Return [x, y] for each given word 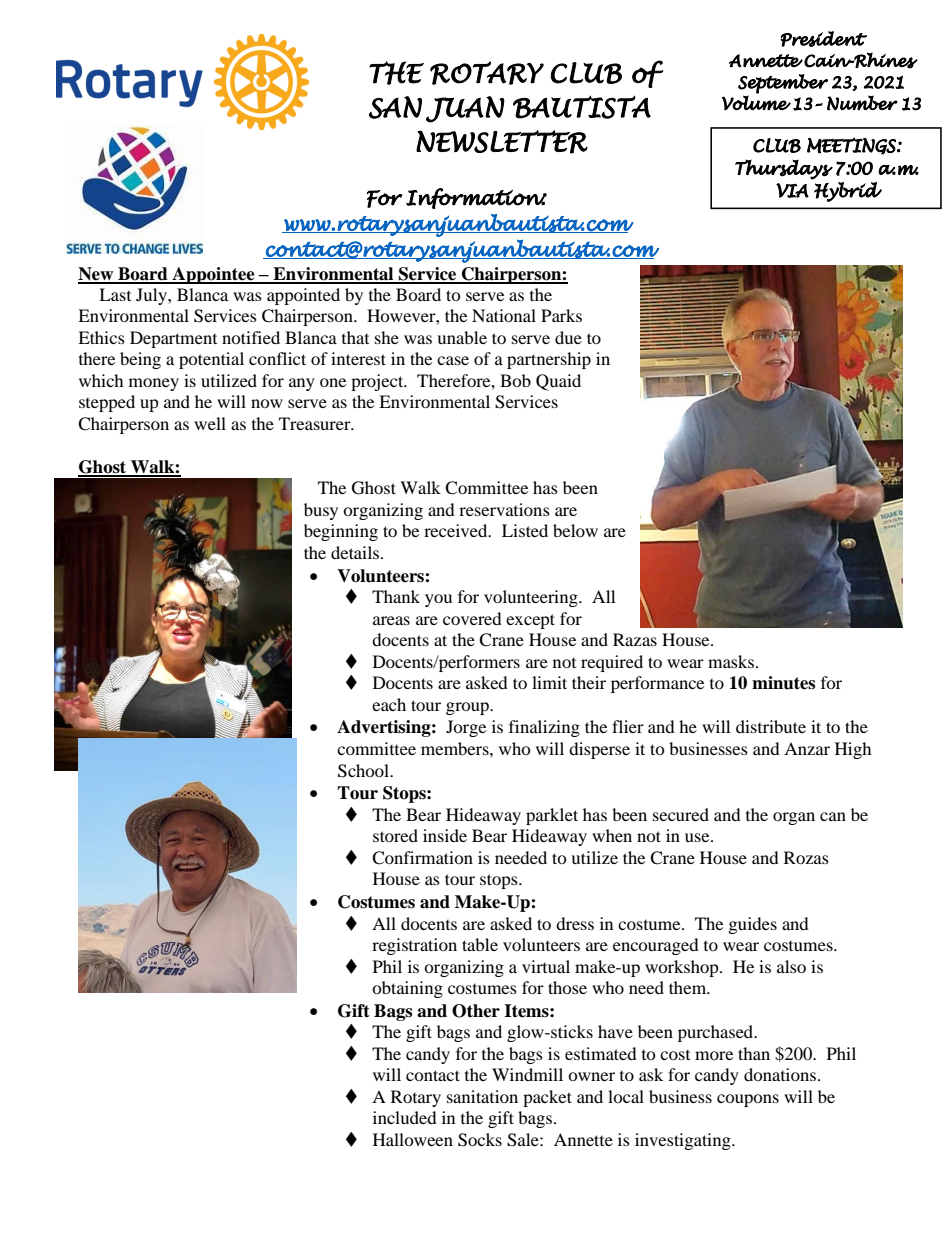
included [405, 1117]
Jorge [466, 728]
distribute [771, 726]
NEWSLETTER [502, 142]
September [783, 84]
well [210, 423]
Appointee [213, 275]
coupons [748, 1100]
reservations [504, 509]
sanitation [482, 1096]
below [575, 530]
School [364, 771]
